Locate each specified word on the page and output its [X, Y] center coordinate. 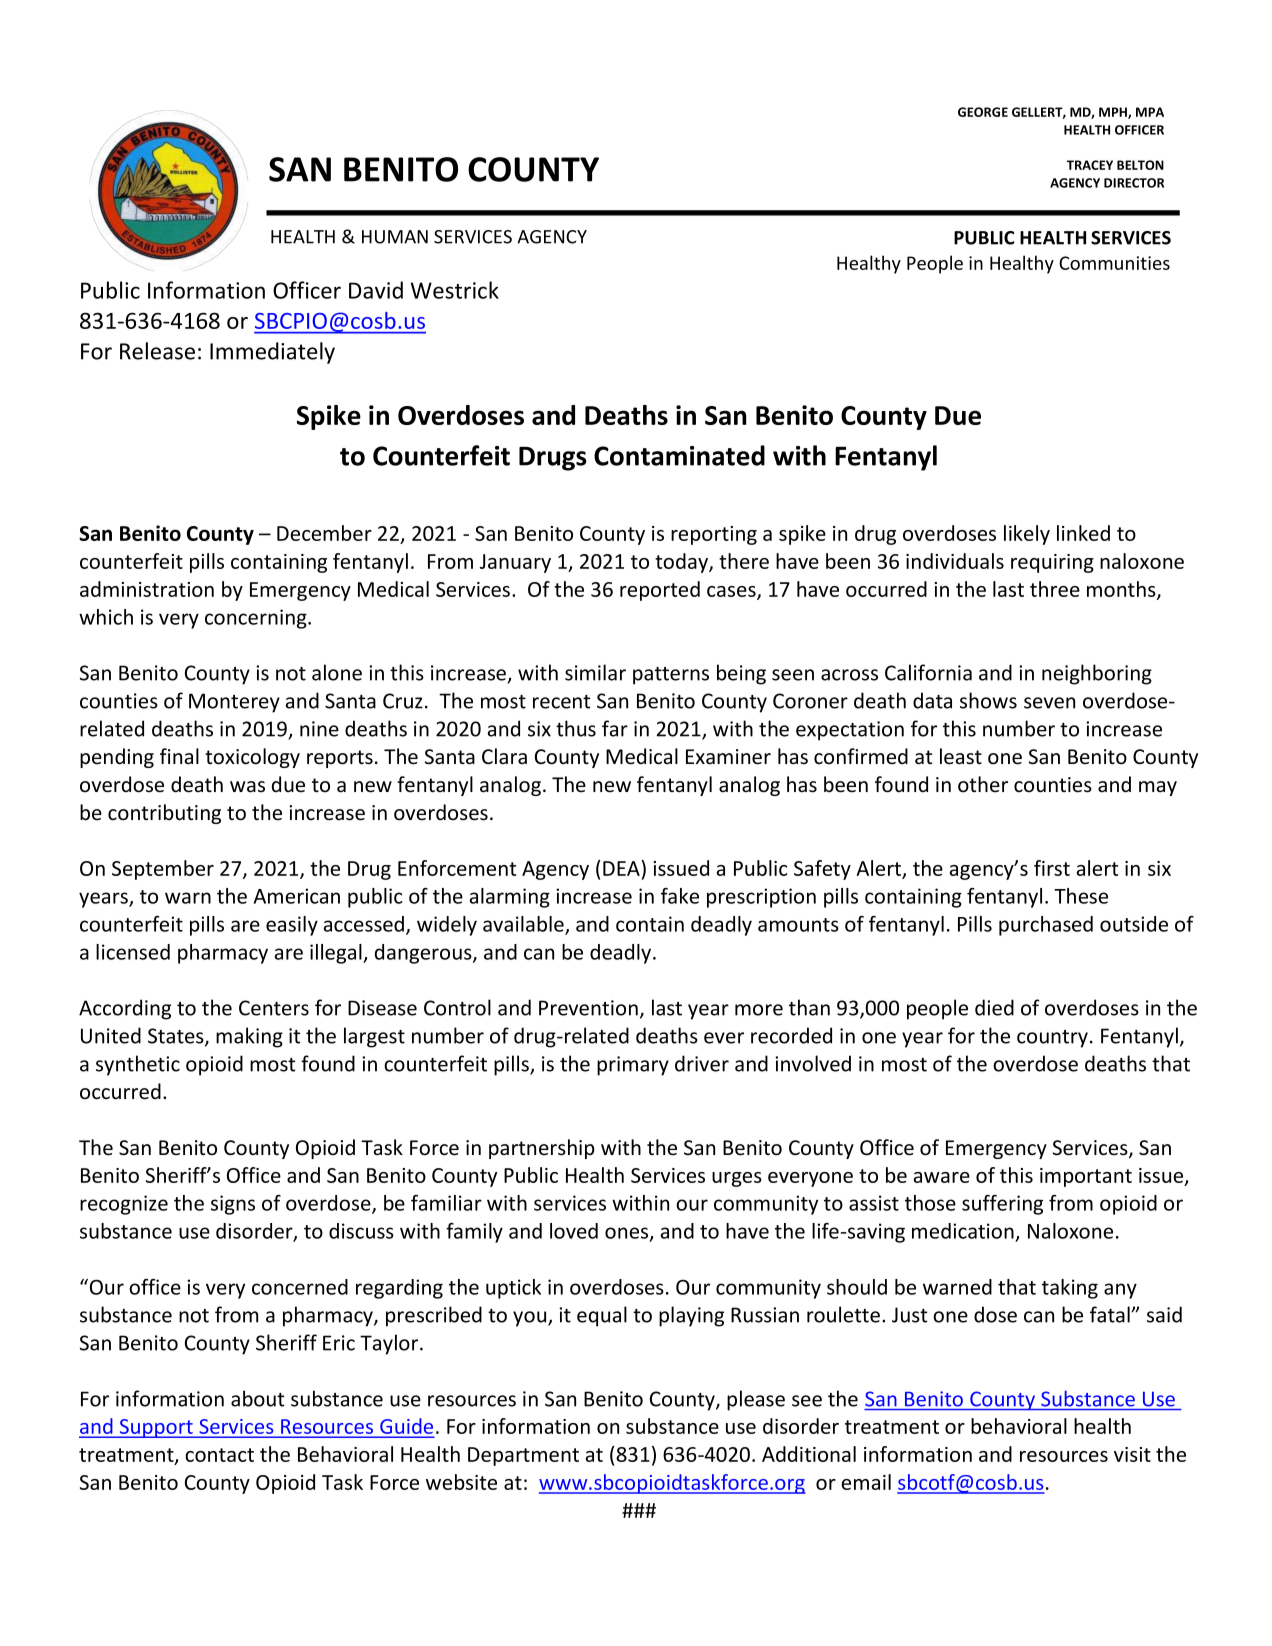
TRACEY [1090, 165]
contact [219, 1455]
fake [680, 896]
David [376, 290]
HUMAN [395, 237]
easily [292, 926]
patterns [671, 676]
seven [1049, 703]
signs [233, 1205]
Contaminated [679, 455]
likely [1027, 535]
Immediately [272, 353]
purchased [1046, 926]
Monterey [234, 703]
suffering [1002, 1205]
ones [628, 1234]
